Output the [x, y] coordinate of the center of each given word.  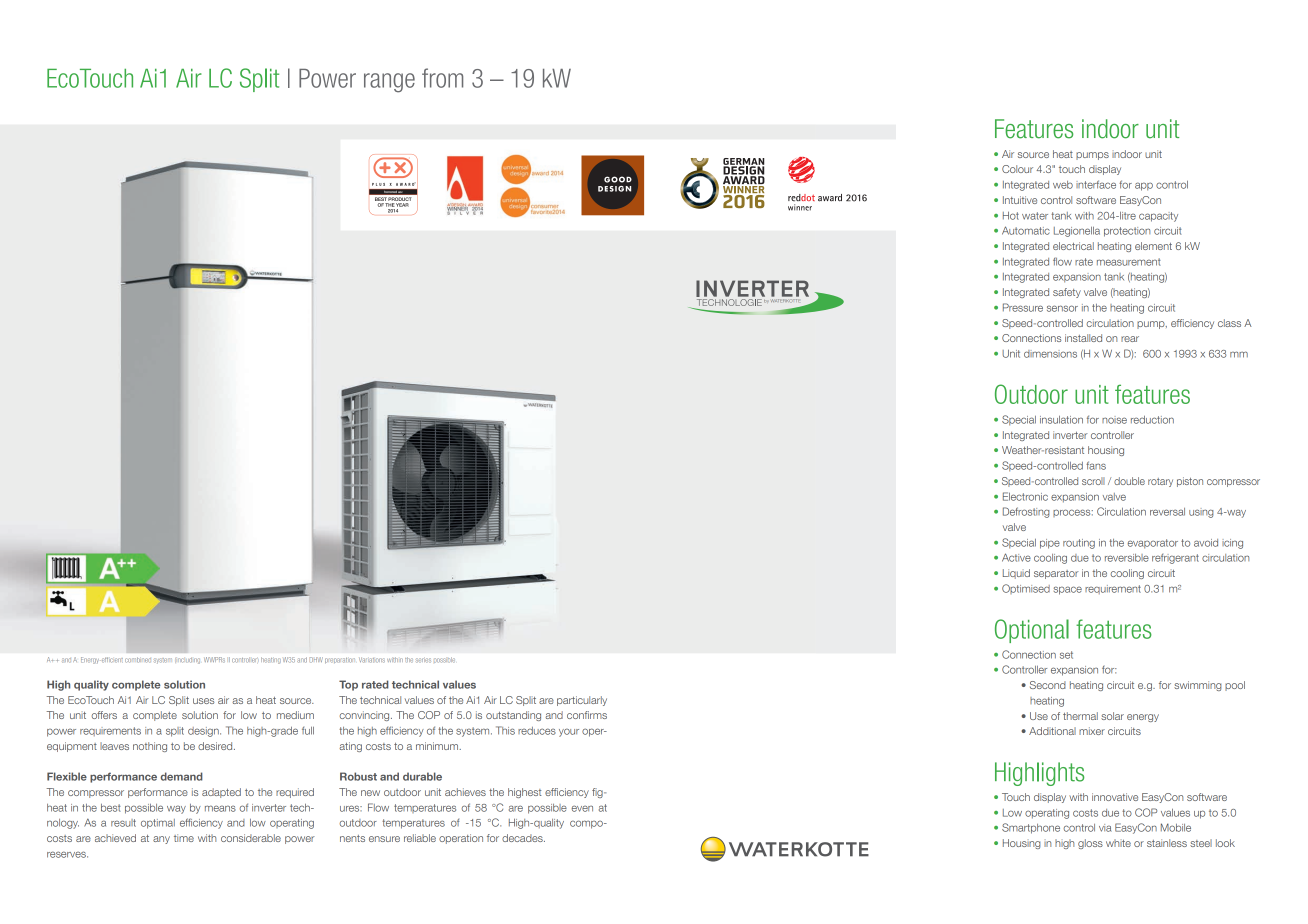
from [442, 78]
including [187, 661]
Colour [1017, 169]
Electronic [1025, 496]
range [389, 83]
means [220, 808]
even [582, 808]
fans [1096, 465]
